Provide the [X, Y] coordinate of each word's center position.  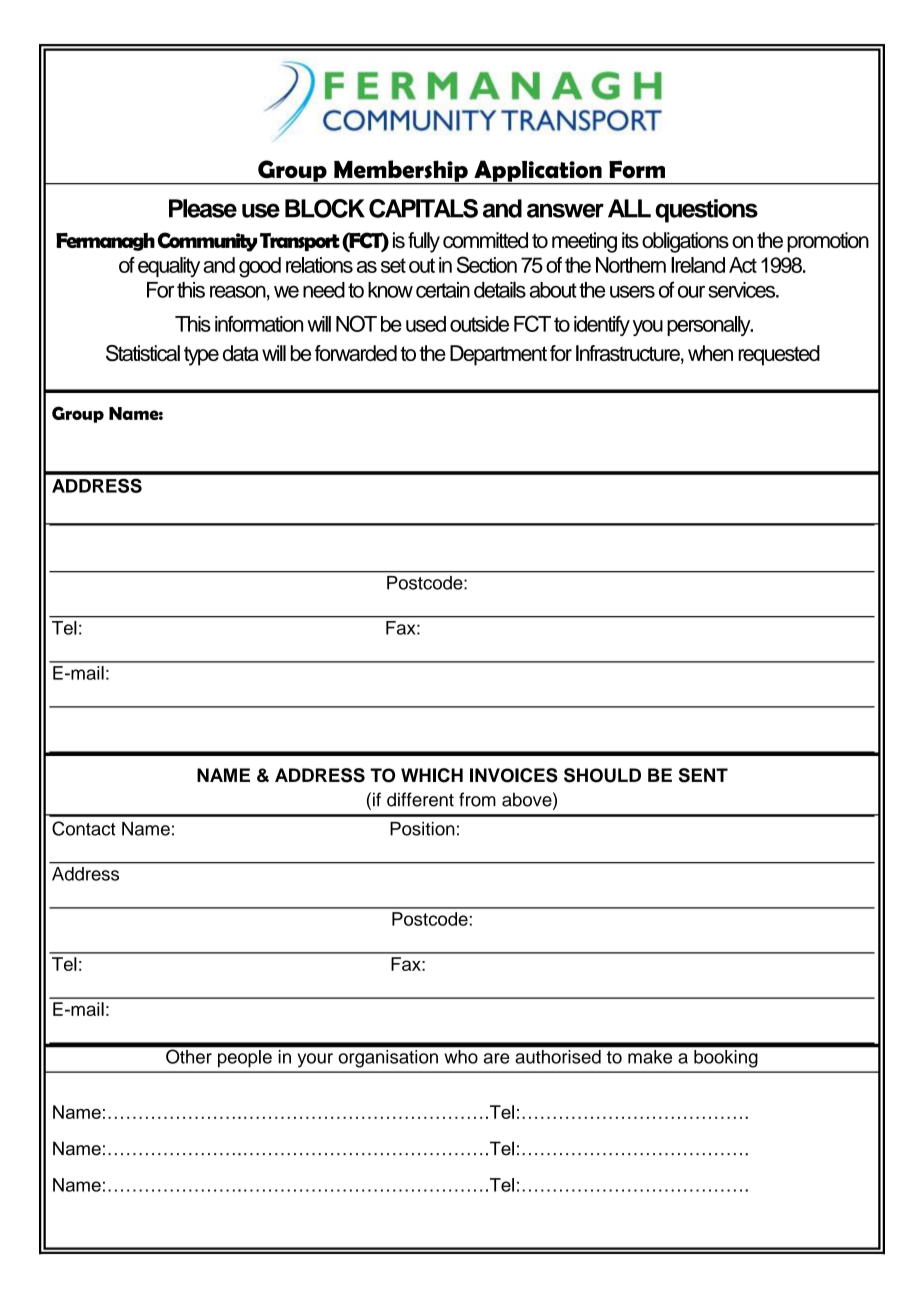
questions [706, 211]
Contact [84, 828]
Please [203, 208]
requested [779, 355]
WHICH [432, 775]
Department [498, 355]
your [315, 1060]
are [497, 1058]
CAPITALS [423, 208]
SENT [703, 775]
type [201, 356]
